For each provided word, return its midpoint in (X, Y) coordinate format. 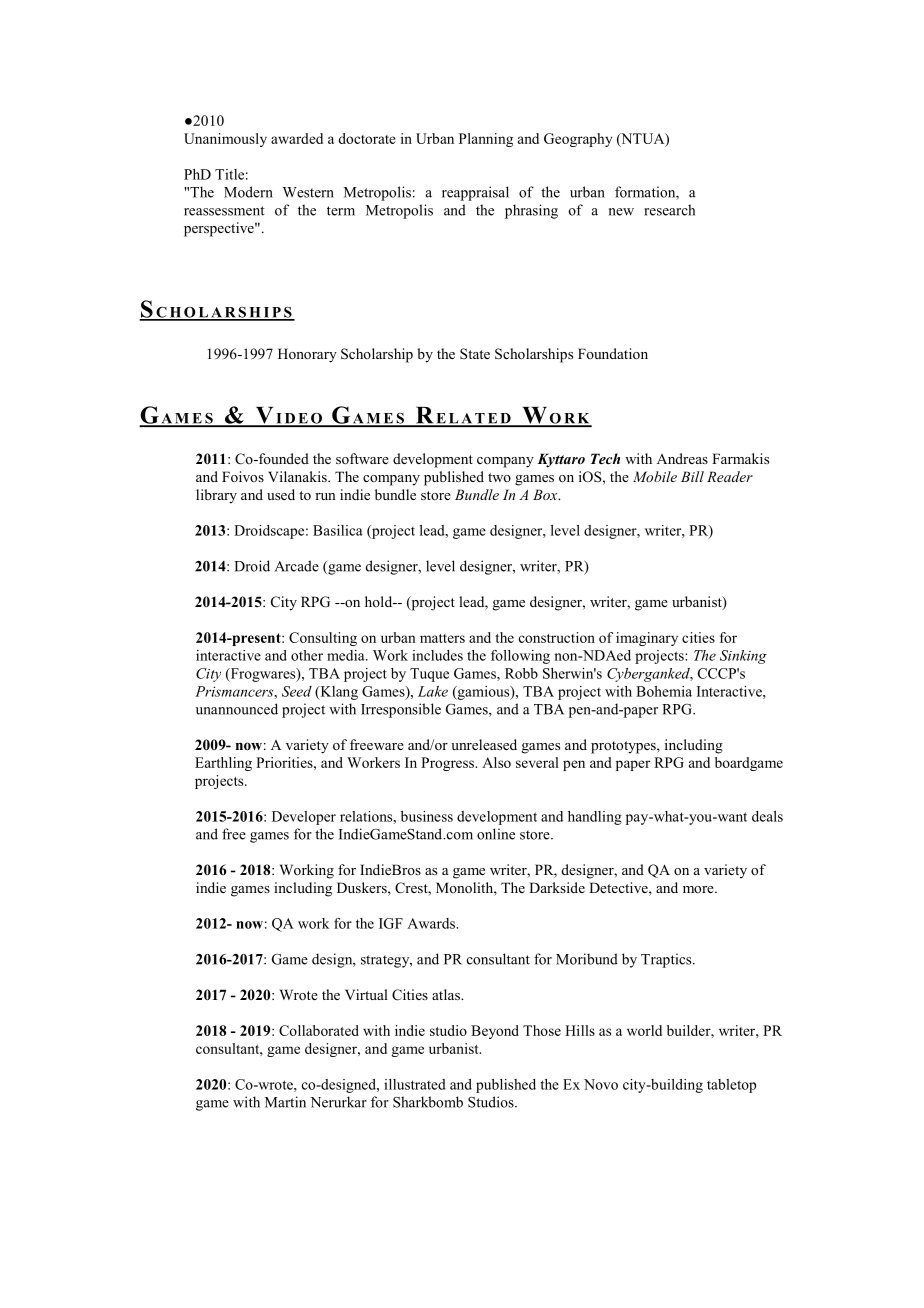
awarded (297, 138)
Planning (486, 140)
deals (767, 816)
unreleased (484, 744)
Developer (304, 818)
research (669, 210)
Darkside (557, 887)
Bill (692, 476)
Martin (285, 1102)
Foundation (613, 353)
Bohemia (664, 691)
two (499, 477)
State (475, 354)
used (281, 494)
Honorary (307, 355)
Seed (297, 691)
